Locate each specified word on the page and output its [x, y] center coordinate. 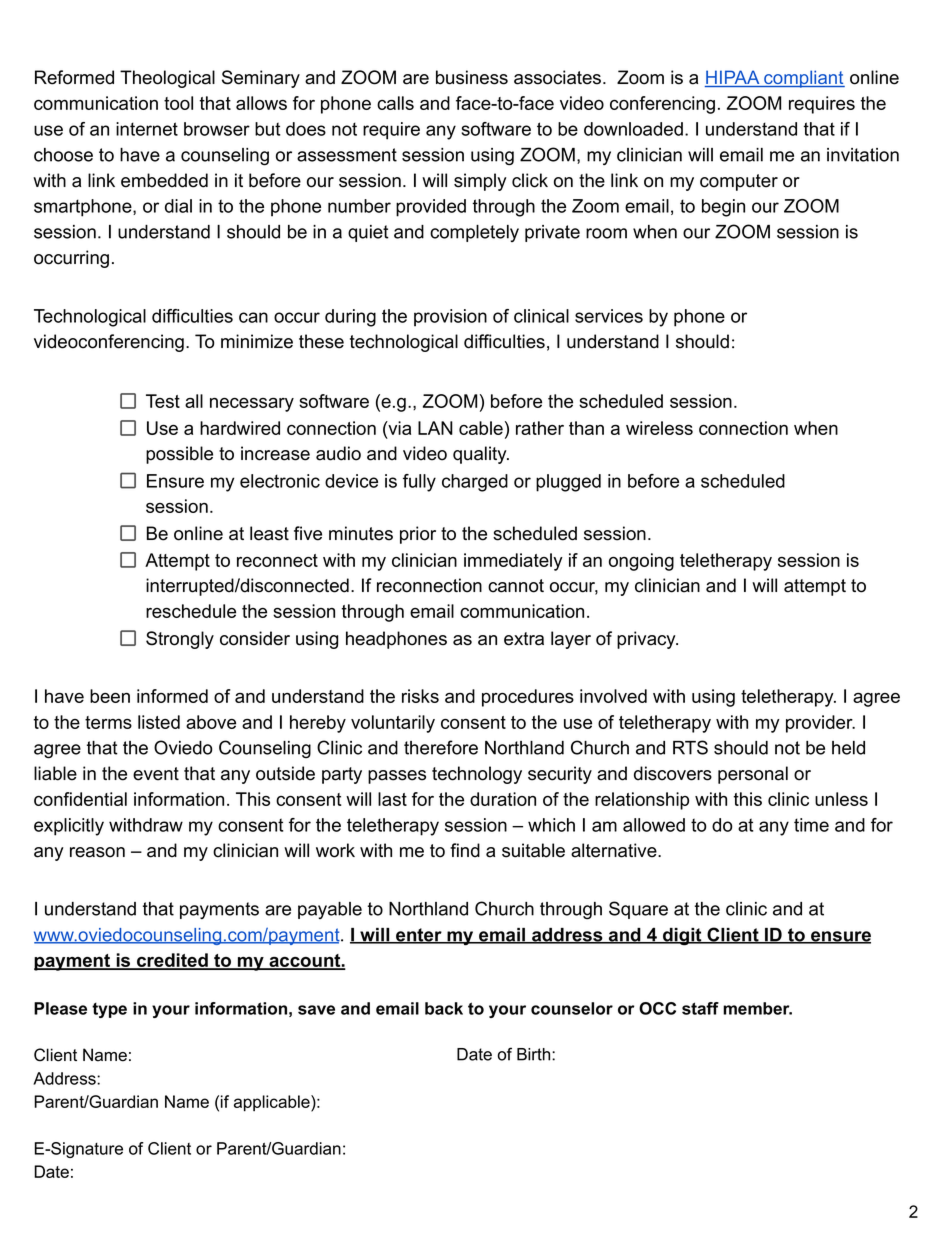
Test [163, 401]
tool [178, 103]
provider [820, 724]
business [472, 77]
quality [481, 455]
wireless [659, 428]
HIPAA [733, 78]
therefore [441, 747]
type [109, 1010]
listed [159, 722]
